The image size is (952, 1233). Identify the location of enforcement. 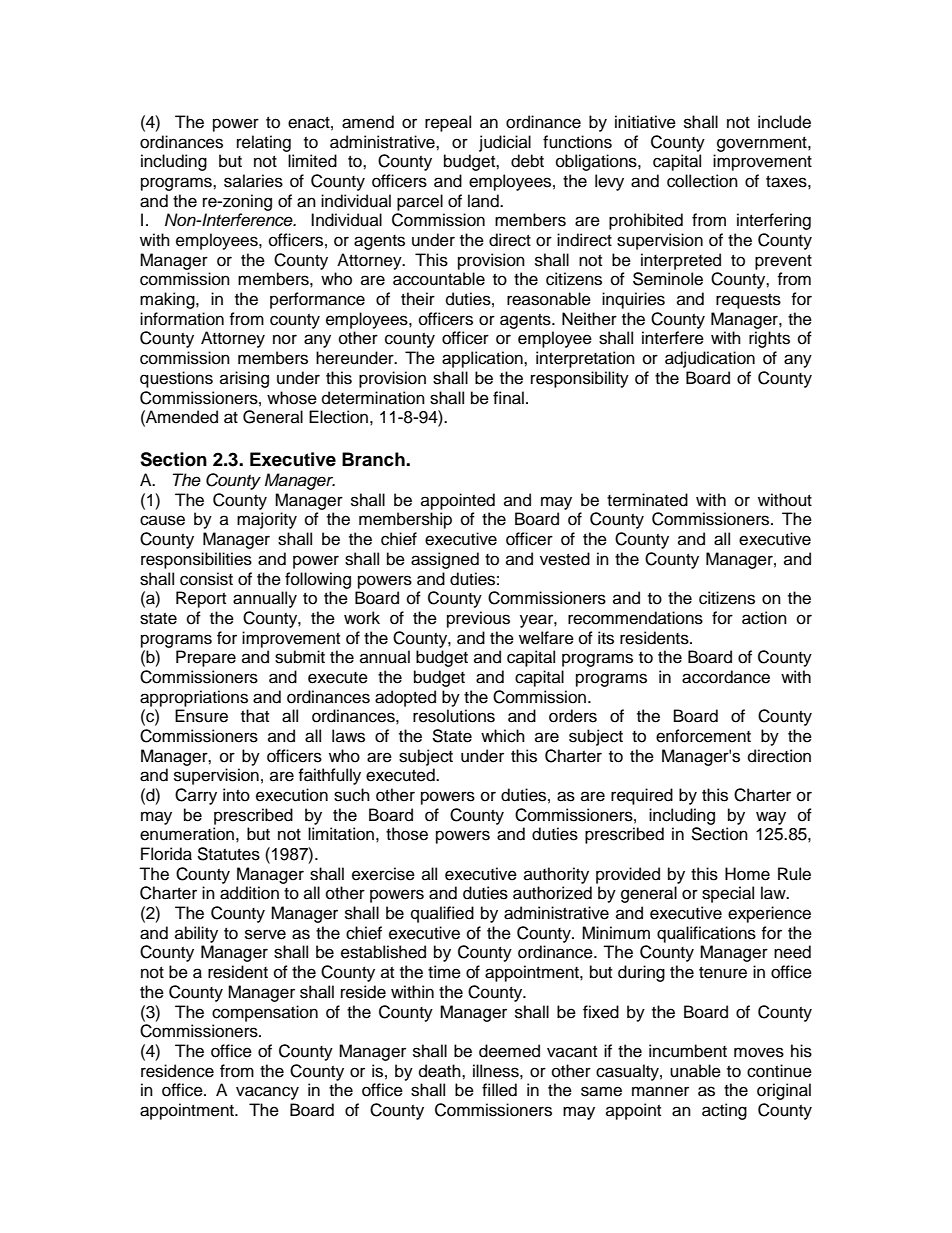
(703, 736).
